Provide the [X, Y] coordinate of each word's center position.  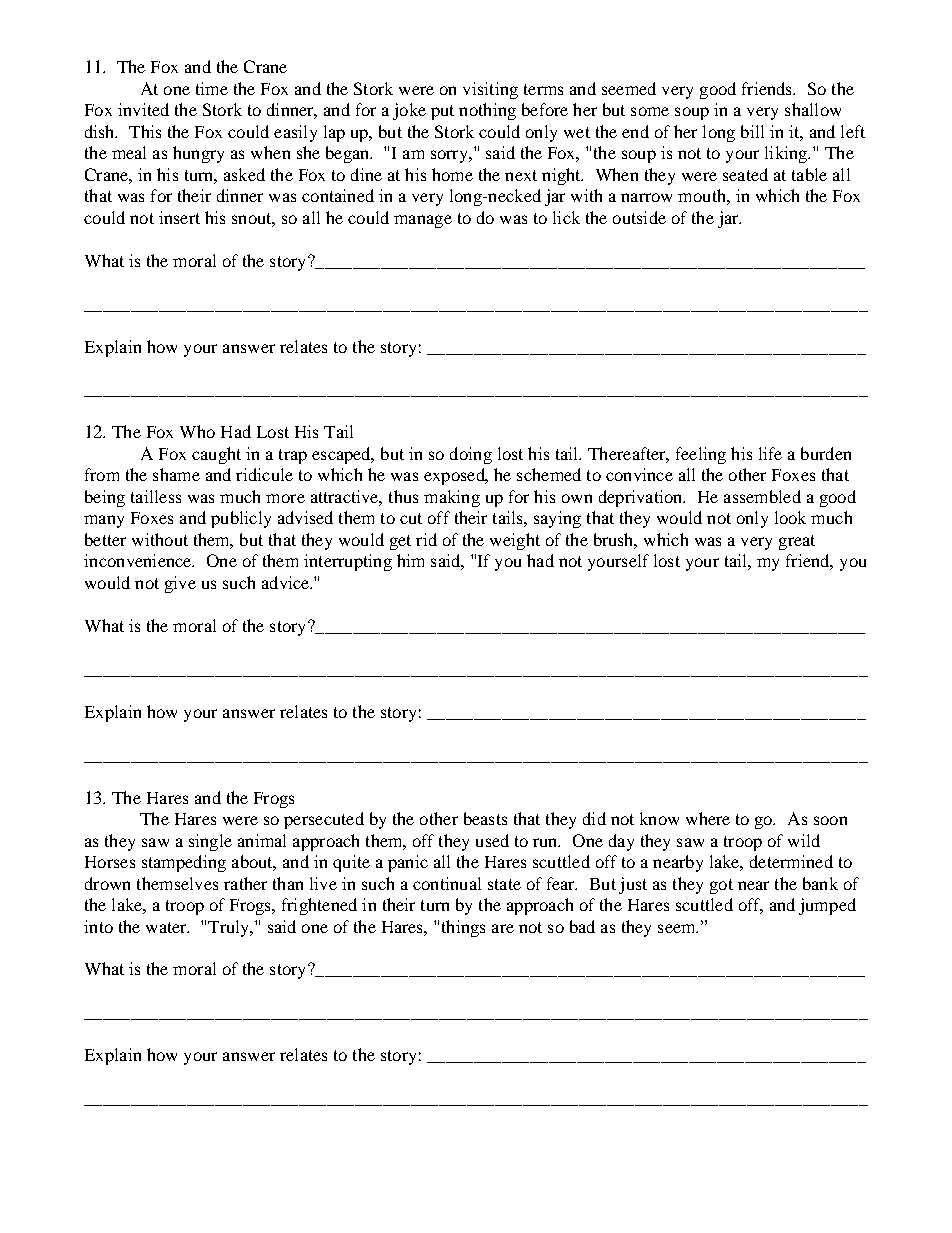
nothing [487, 111]
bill [752, 131]
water [167, 927]
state [504, 884]
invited [143, 109]
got [721, 886]
